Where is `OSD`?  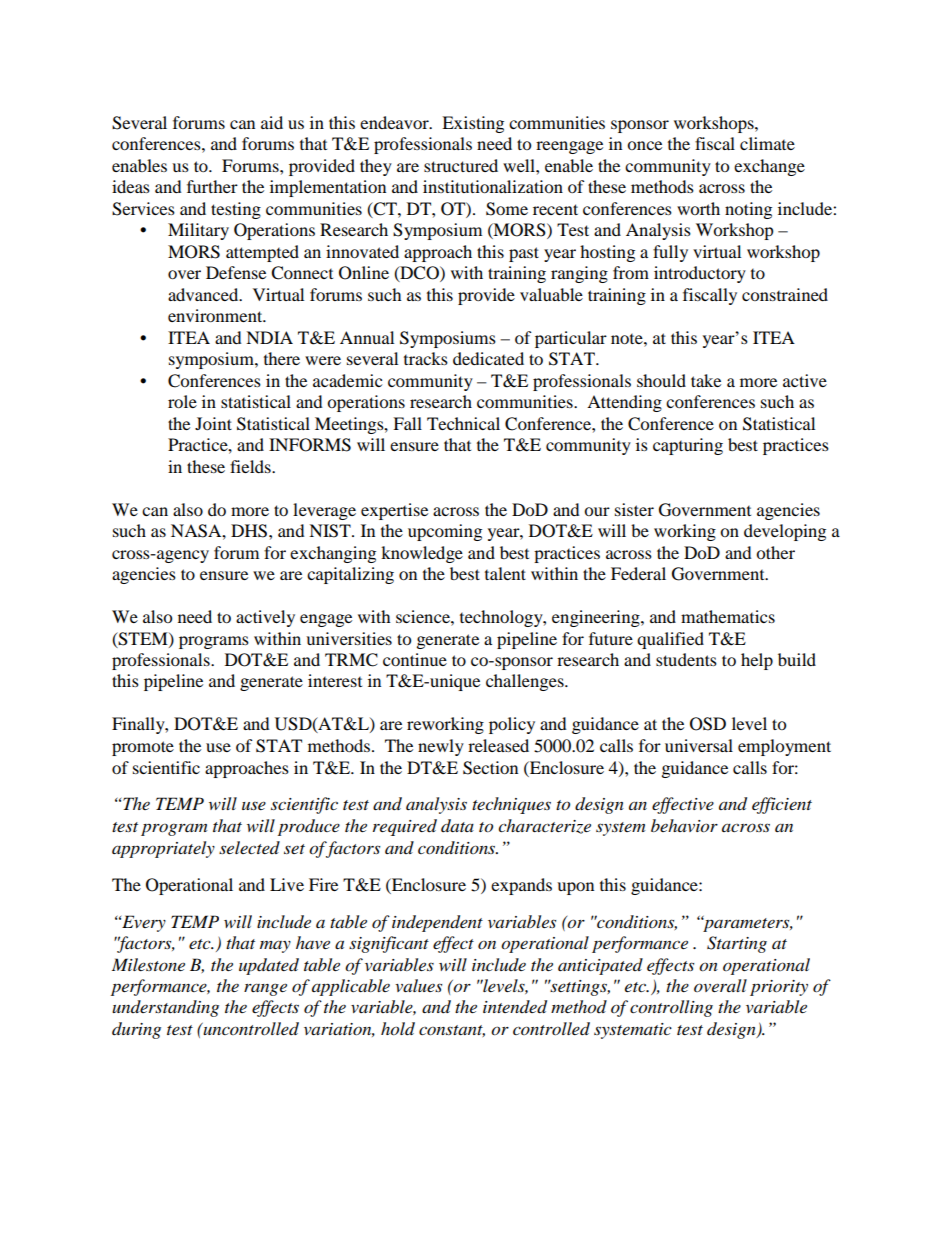
OSD is located at coordinates (708, 724).
